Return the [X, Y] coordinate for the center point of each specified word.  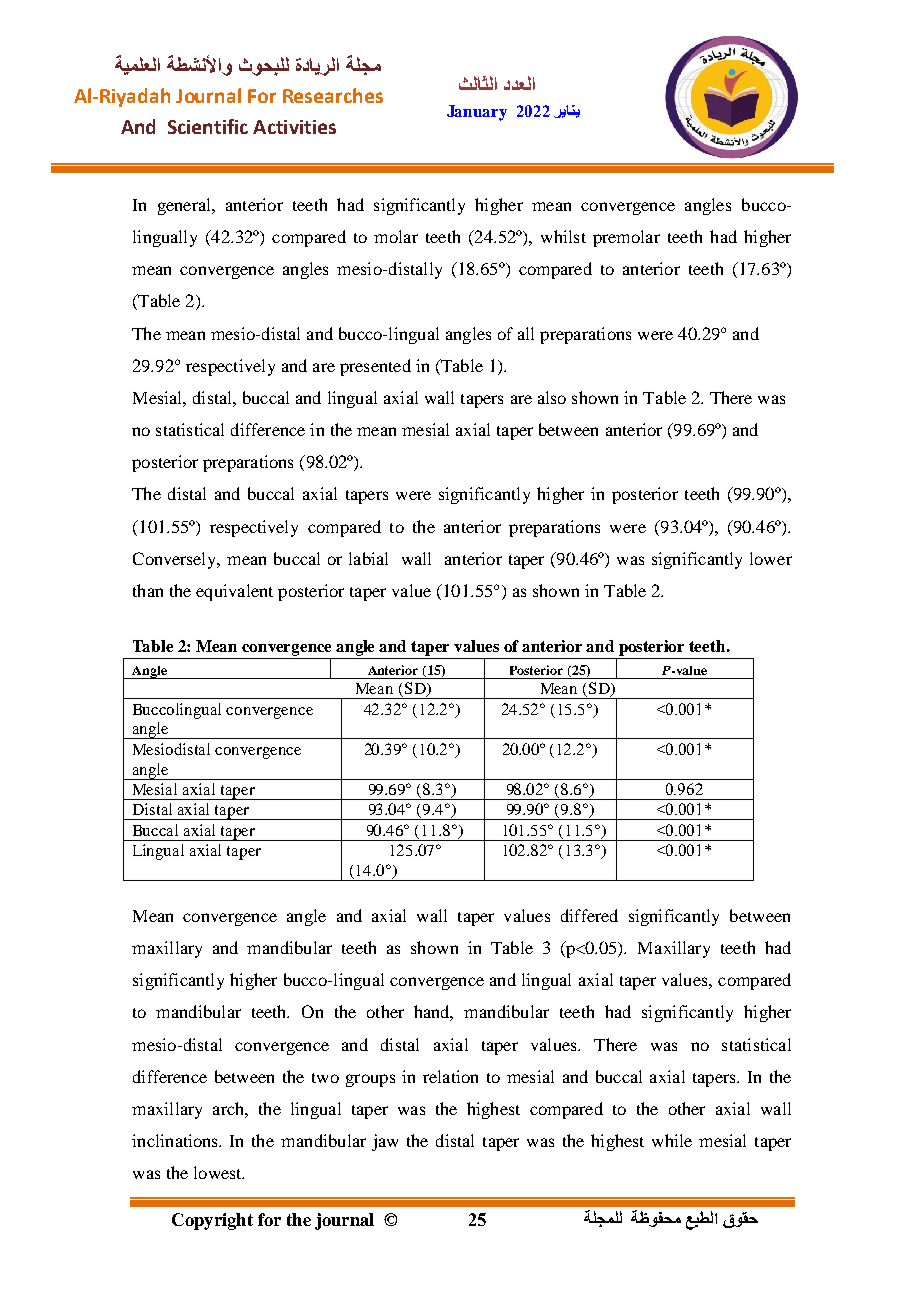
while [672, 1140]
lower [771, 558]
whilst [563, 236]
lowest [219, 1172]
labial [368, 558]
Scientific [208, 126]
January [477, 113]
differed [589, 915]
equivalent [234, 592]
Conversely [176, 560]
